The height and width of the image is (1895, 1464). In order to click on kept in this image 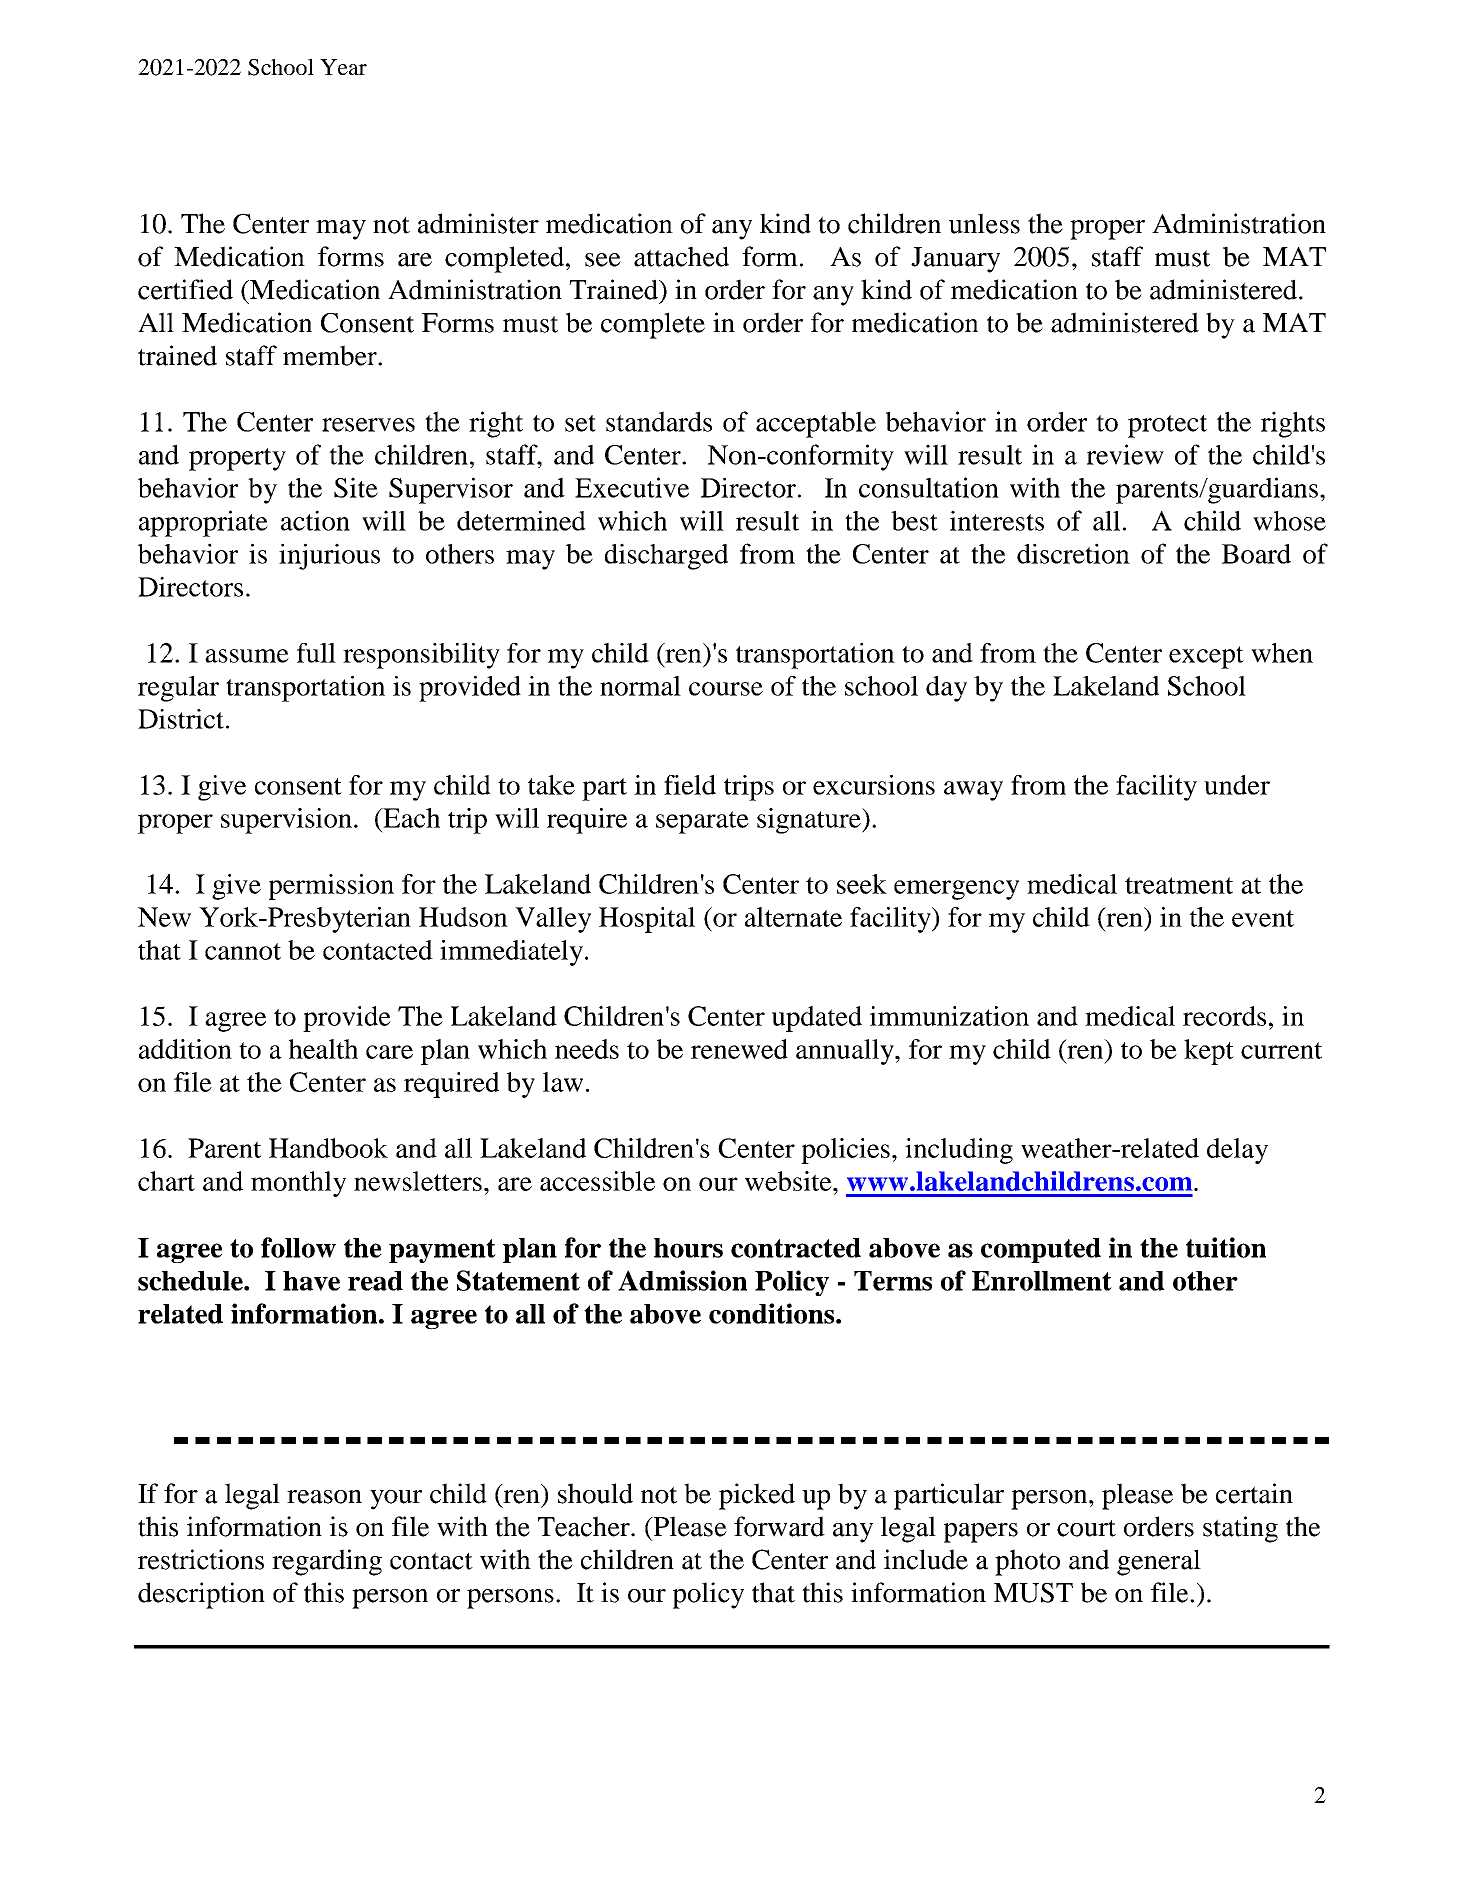, I will do `click(1209, 1052)`.
